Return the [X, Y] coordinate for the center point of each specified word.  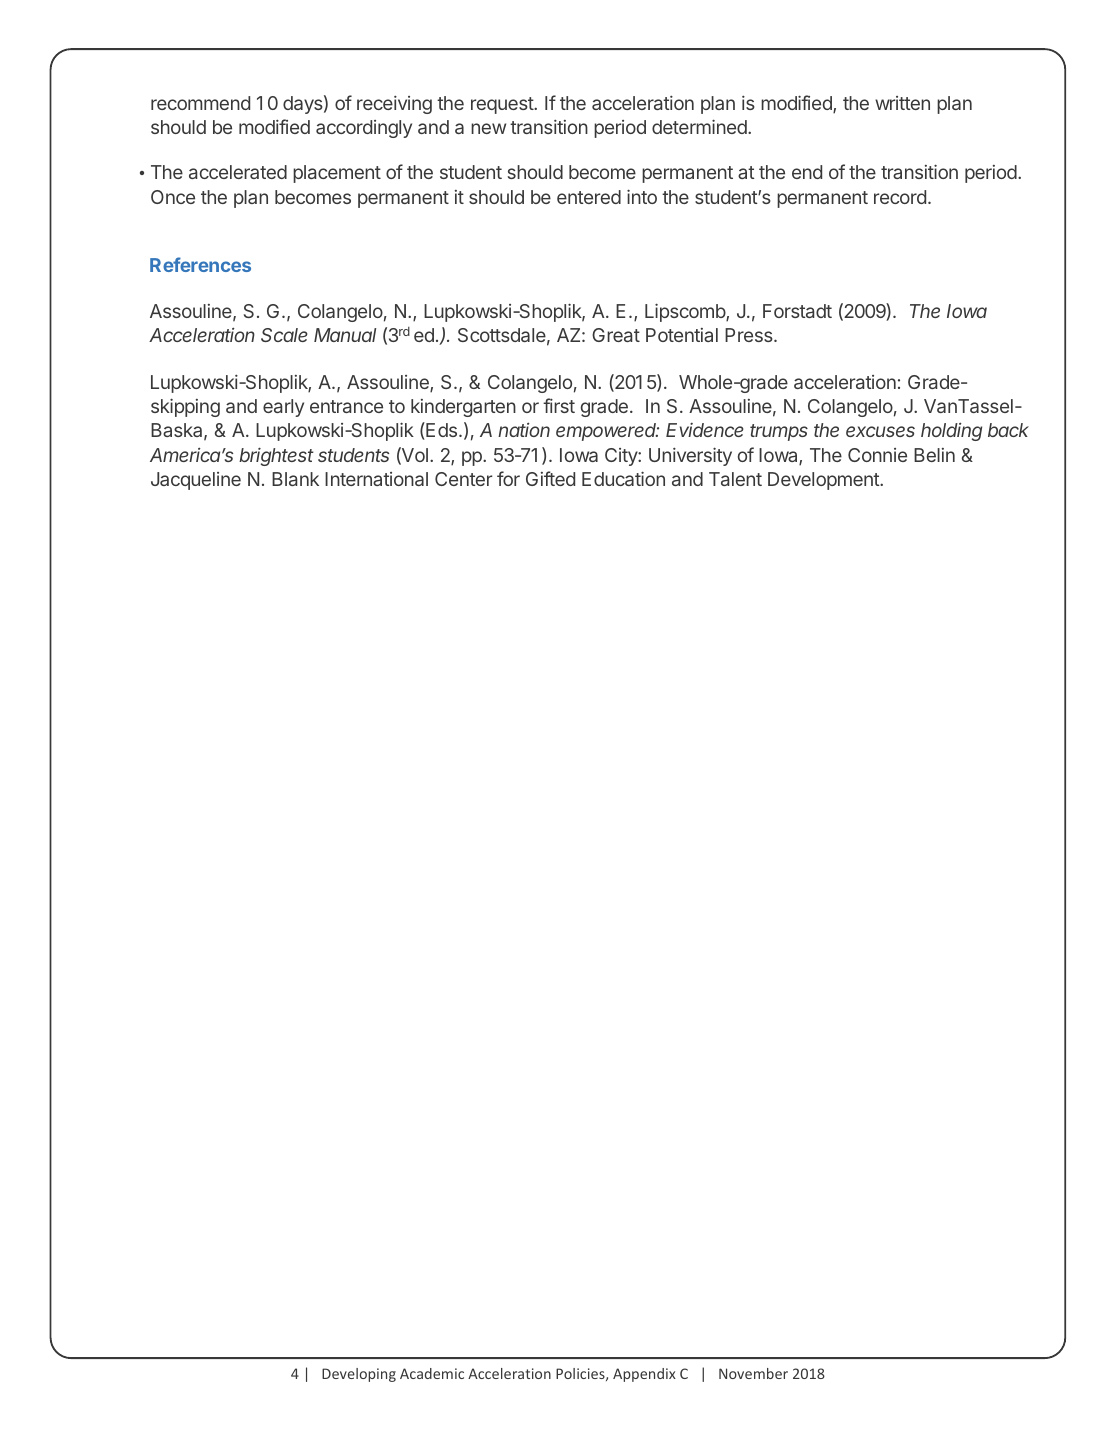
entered [589, 197]
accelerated [238, 172]
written [902, 103]
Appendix [644, 1375]
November [753, 1373]
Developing [359, 1375]
